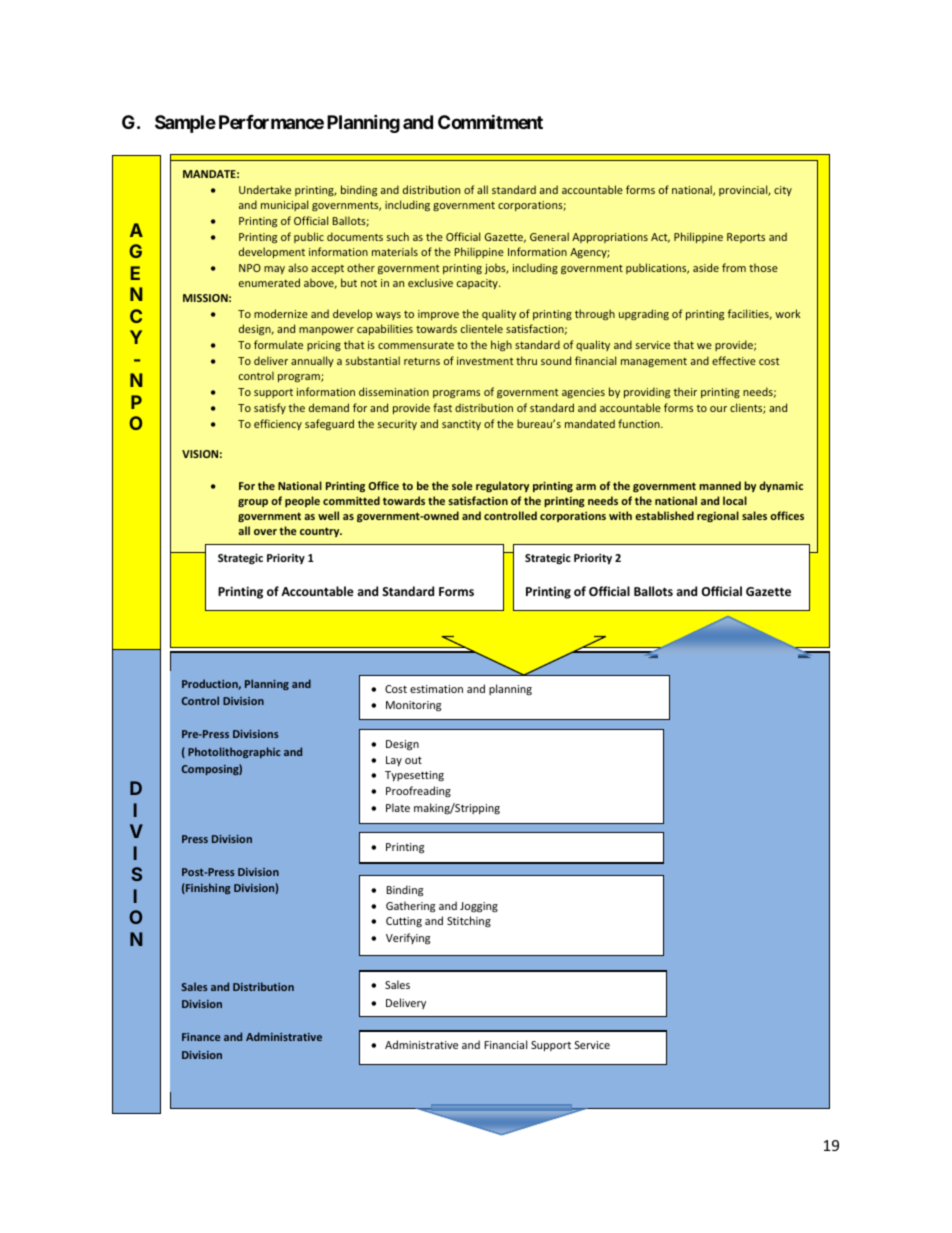  I want to click on Lay, so click(394, 761).
